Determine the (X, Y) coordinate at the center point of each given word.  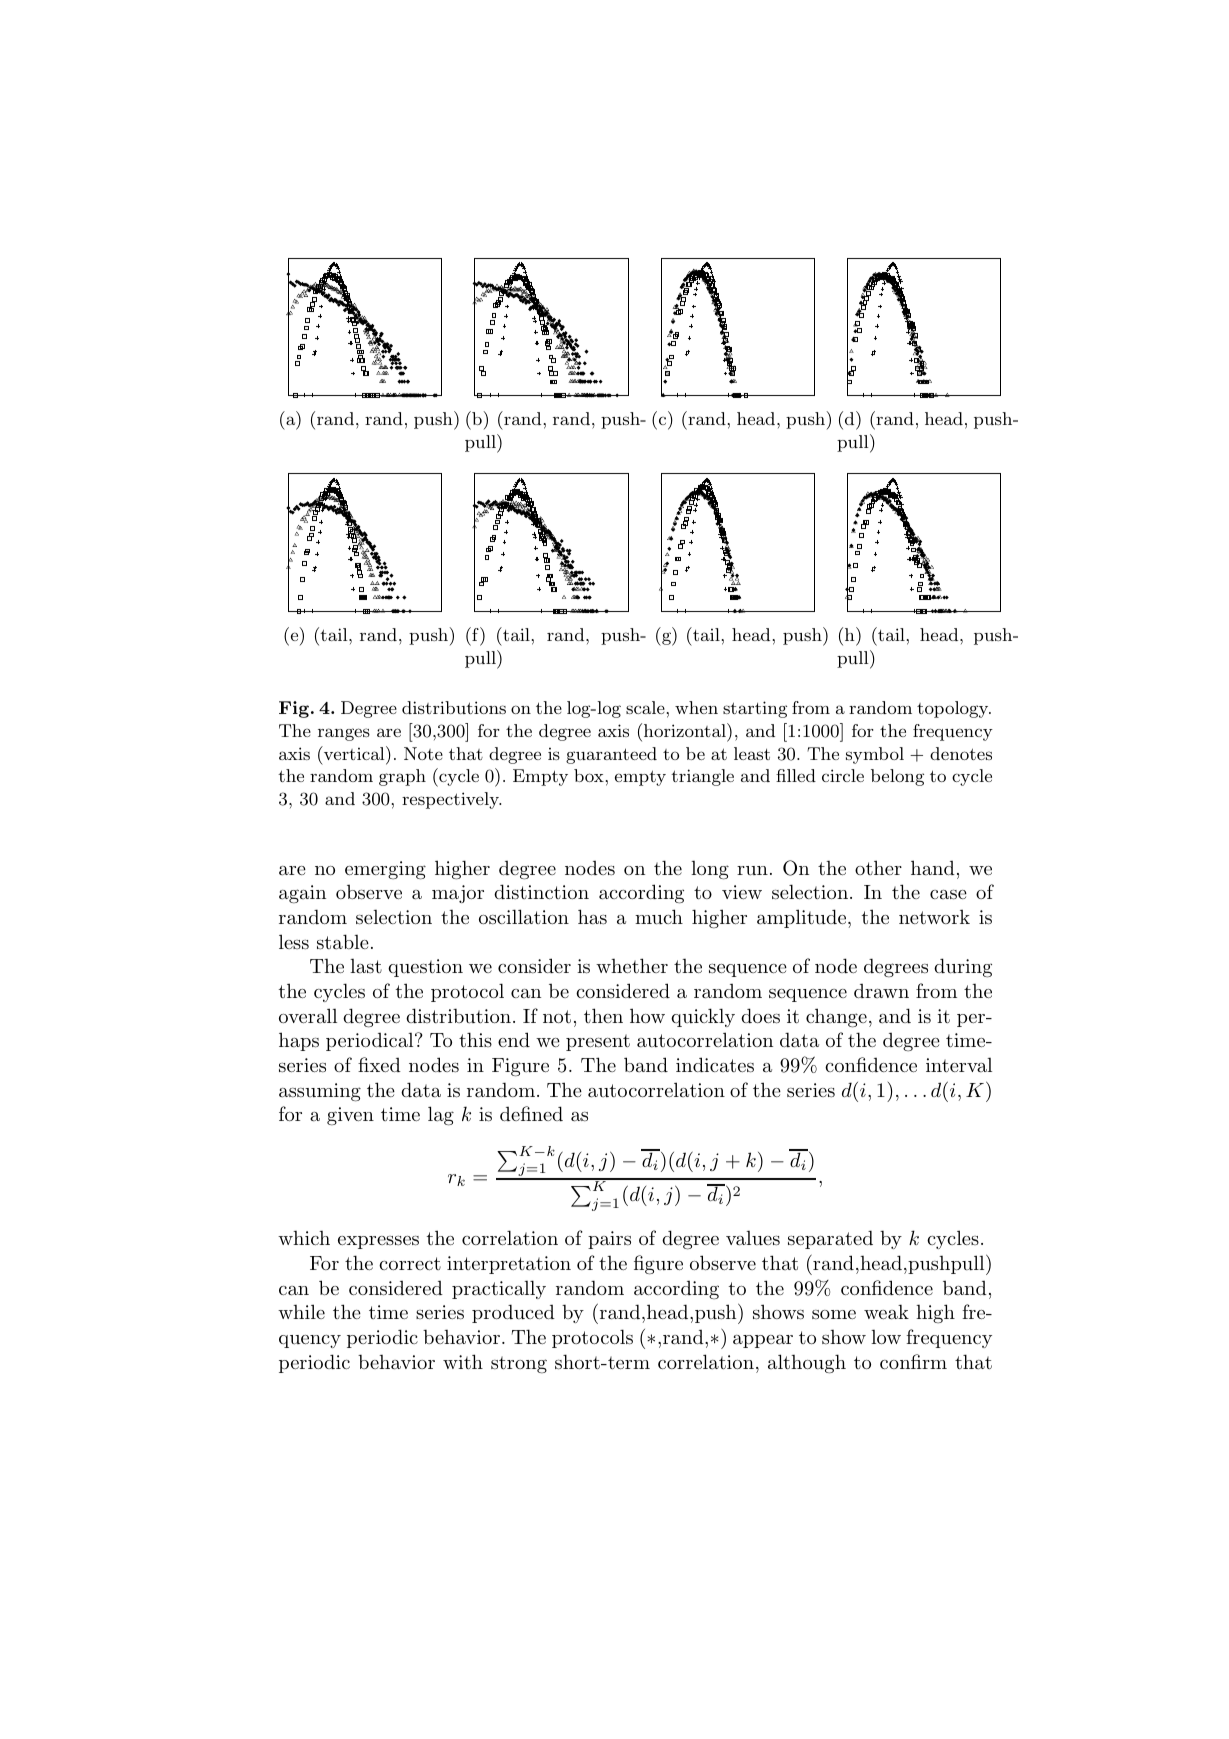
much (659, 917)
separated (830, 1239)
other (878, 867)
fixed (379, 1064)
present (598, 1042)
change (836, 1018)
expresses (378, 1242)
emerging (385, 870)
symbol (875, 755)
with (463, 1361)
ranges (344, 734)
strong (519, 1365)
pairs (609, 1240)
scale (645, 707)
